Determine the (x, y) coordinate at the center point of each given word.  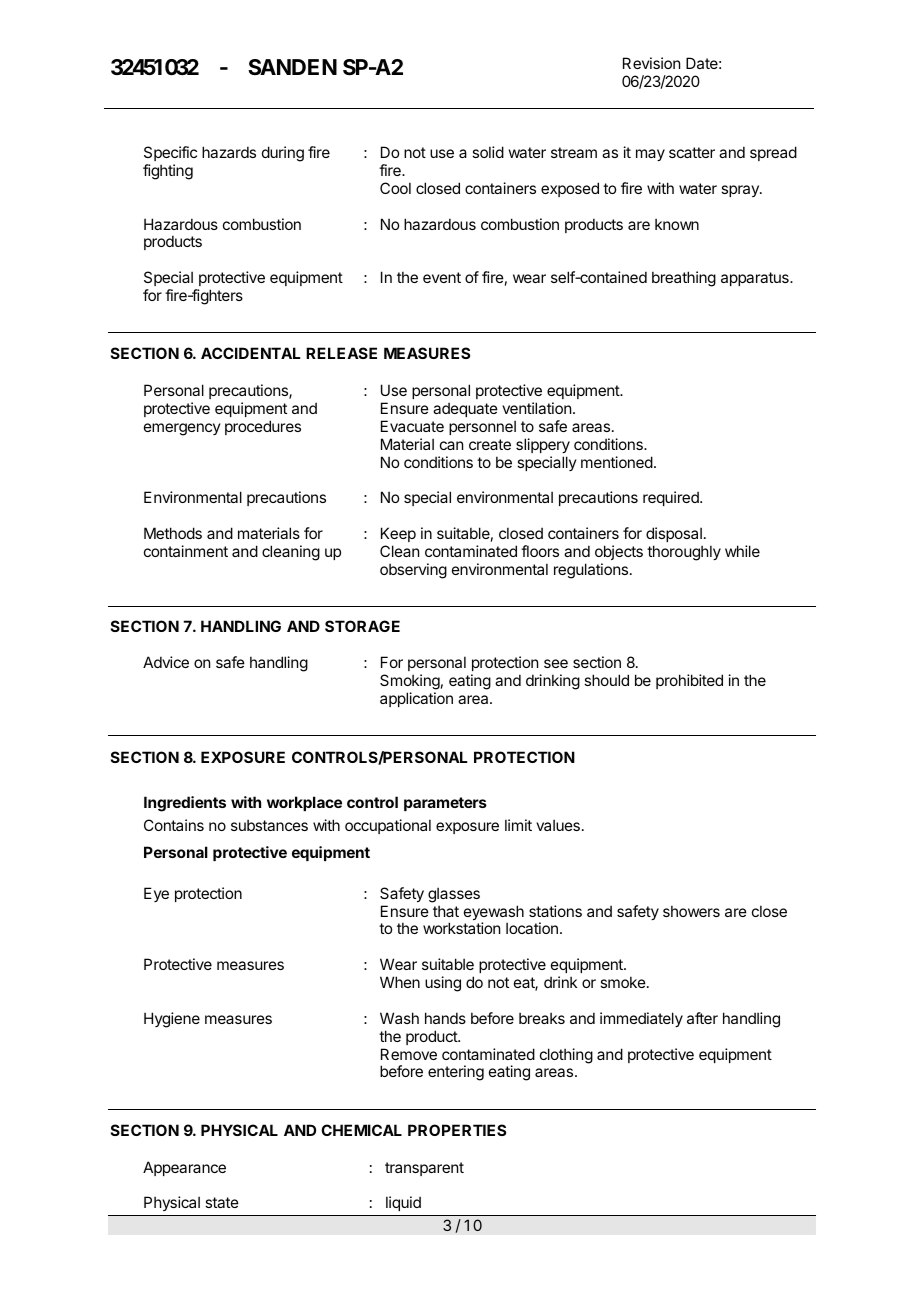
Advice (166, 662)
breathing (684, 279)
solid (488, 152)
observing (413, 571)
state (222, 1202)
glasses (454, 895)
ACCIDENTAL (250, 353)
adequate (465, 409)
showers (691, 911)
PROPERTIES (457, 1130)
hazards (229, 152)
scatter (692, 152)
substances (269, 825)
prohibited (689, 681)
